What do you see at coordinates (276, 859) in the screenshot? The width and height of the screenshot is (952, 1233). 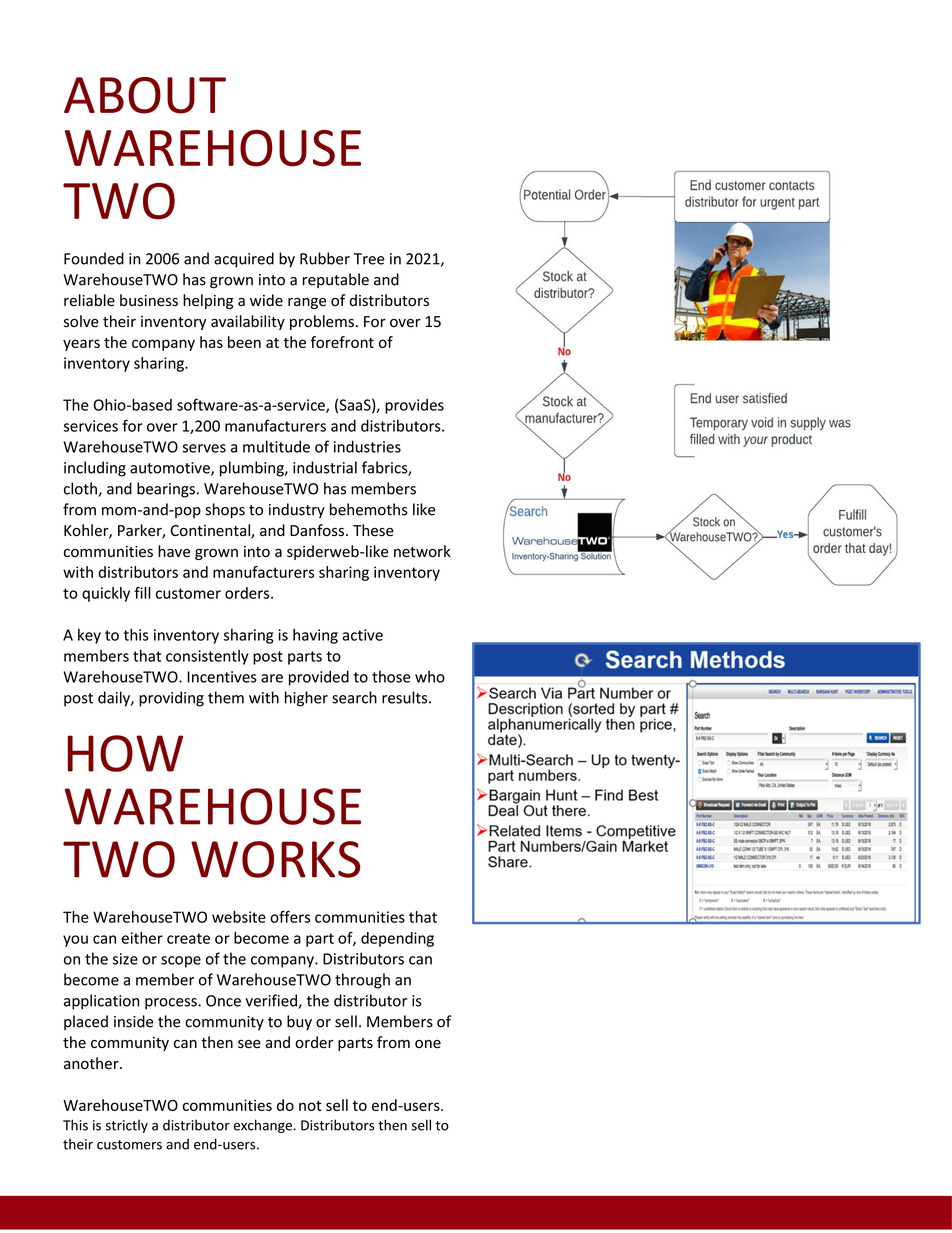 I see `WORKS` at bounding box center [276, 859].
